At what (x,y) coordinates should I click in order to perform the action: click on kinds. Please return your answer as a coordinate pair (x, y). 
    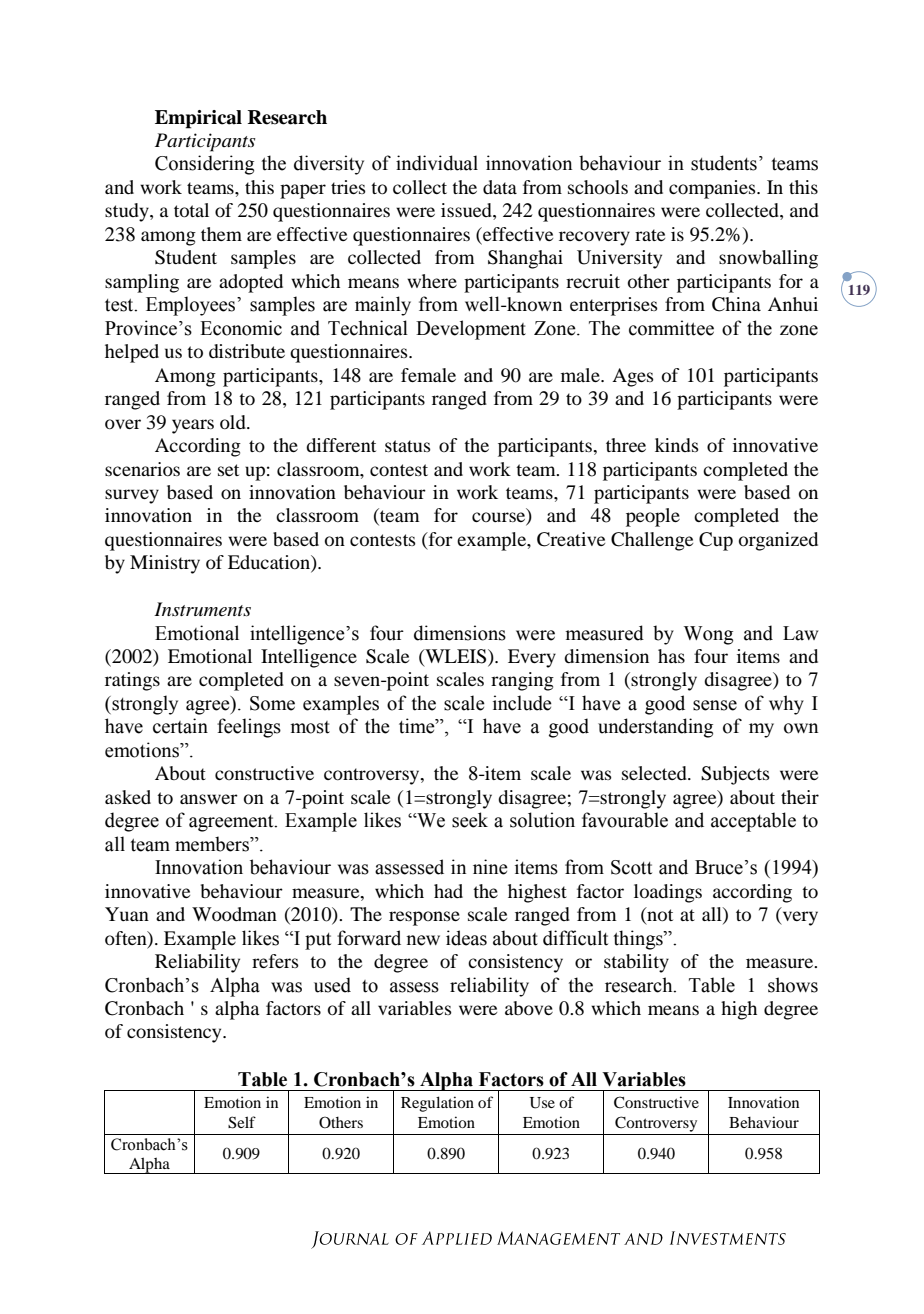
    Looking at the image, I should click on (677, 445).
